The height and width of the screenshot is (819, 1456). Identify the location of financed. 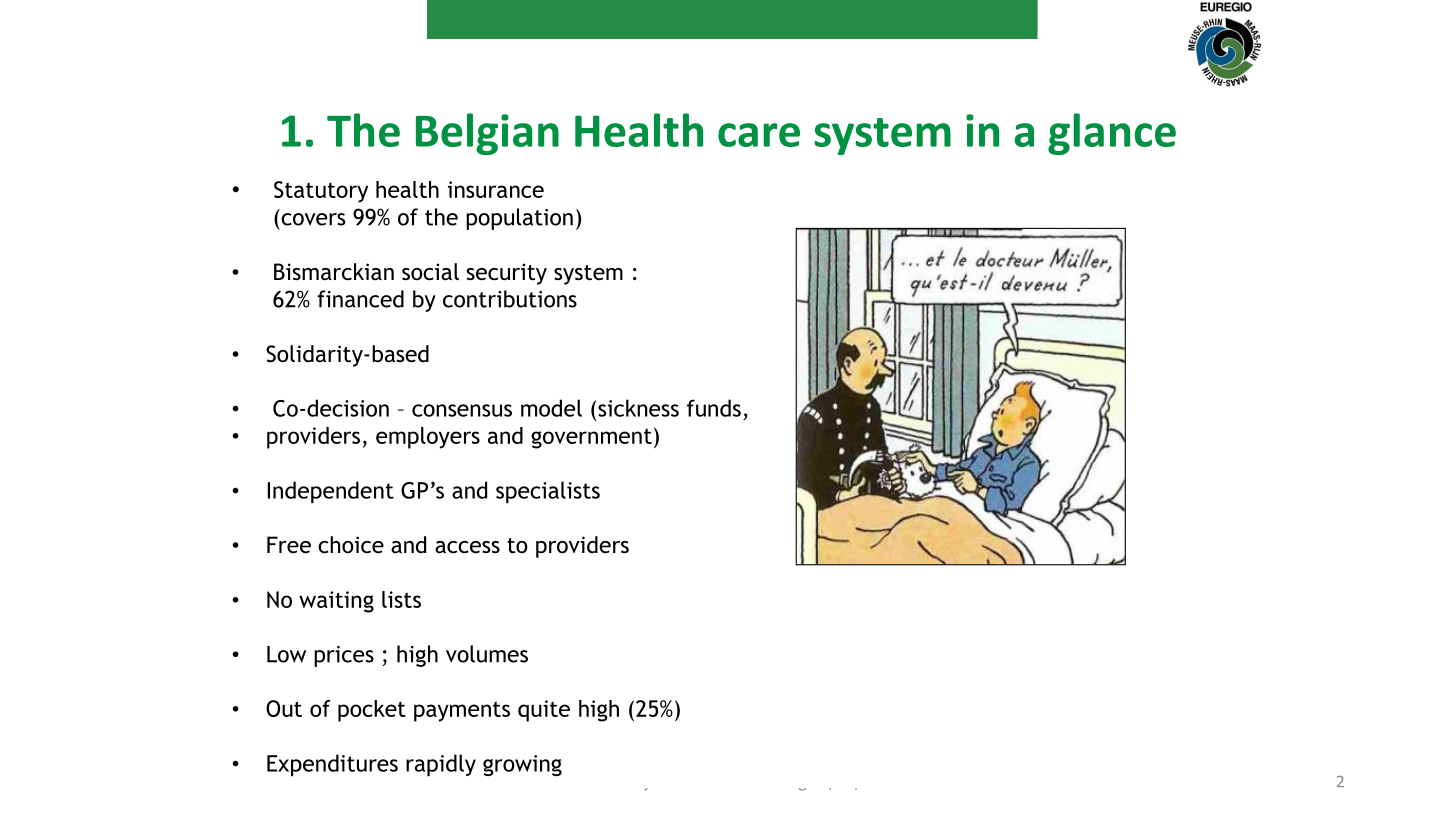
(360, 299).
